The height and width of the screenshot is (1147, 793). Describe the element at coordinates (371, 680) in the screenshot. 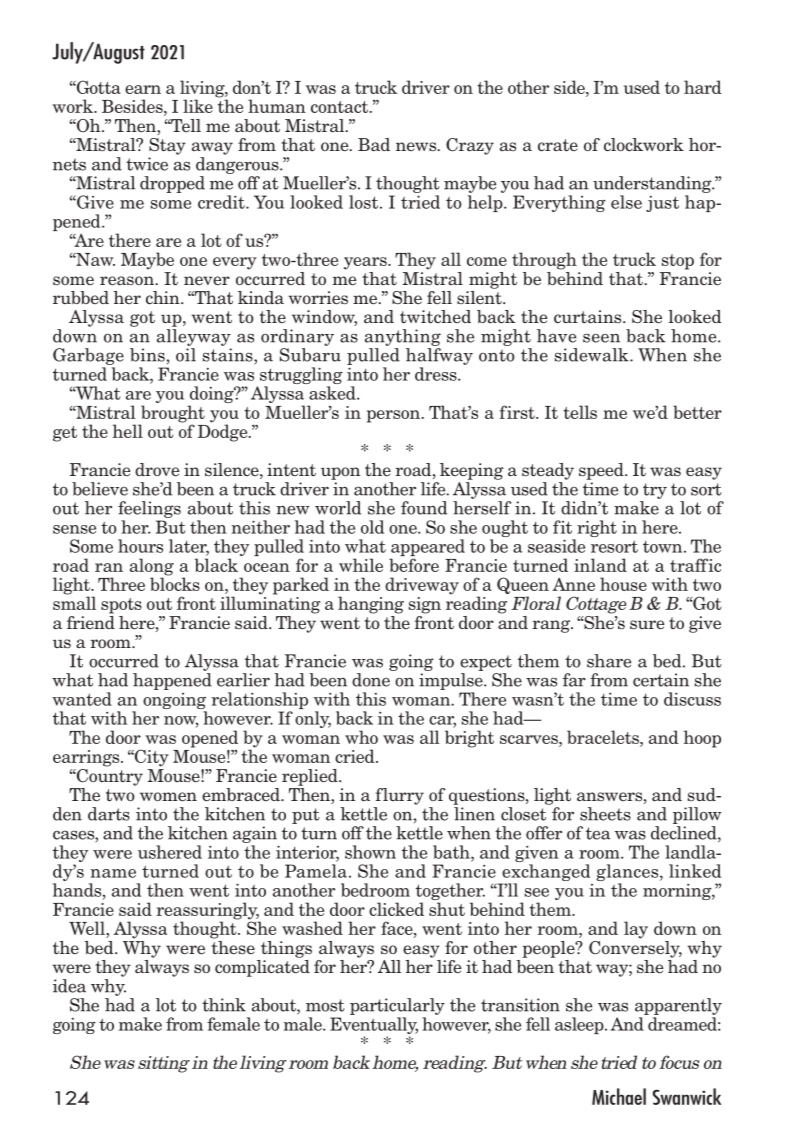

I see `done` at that location.
